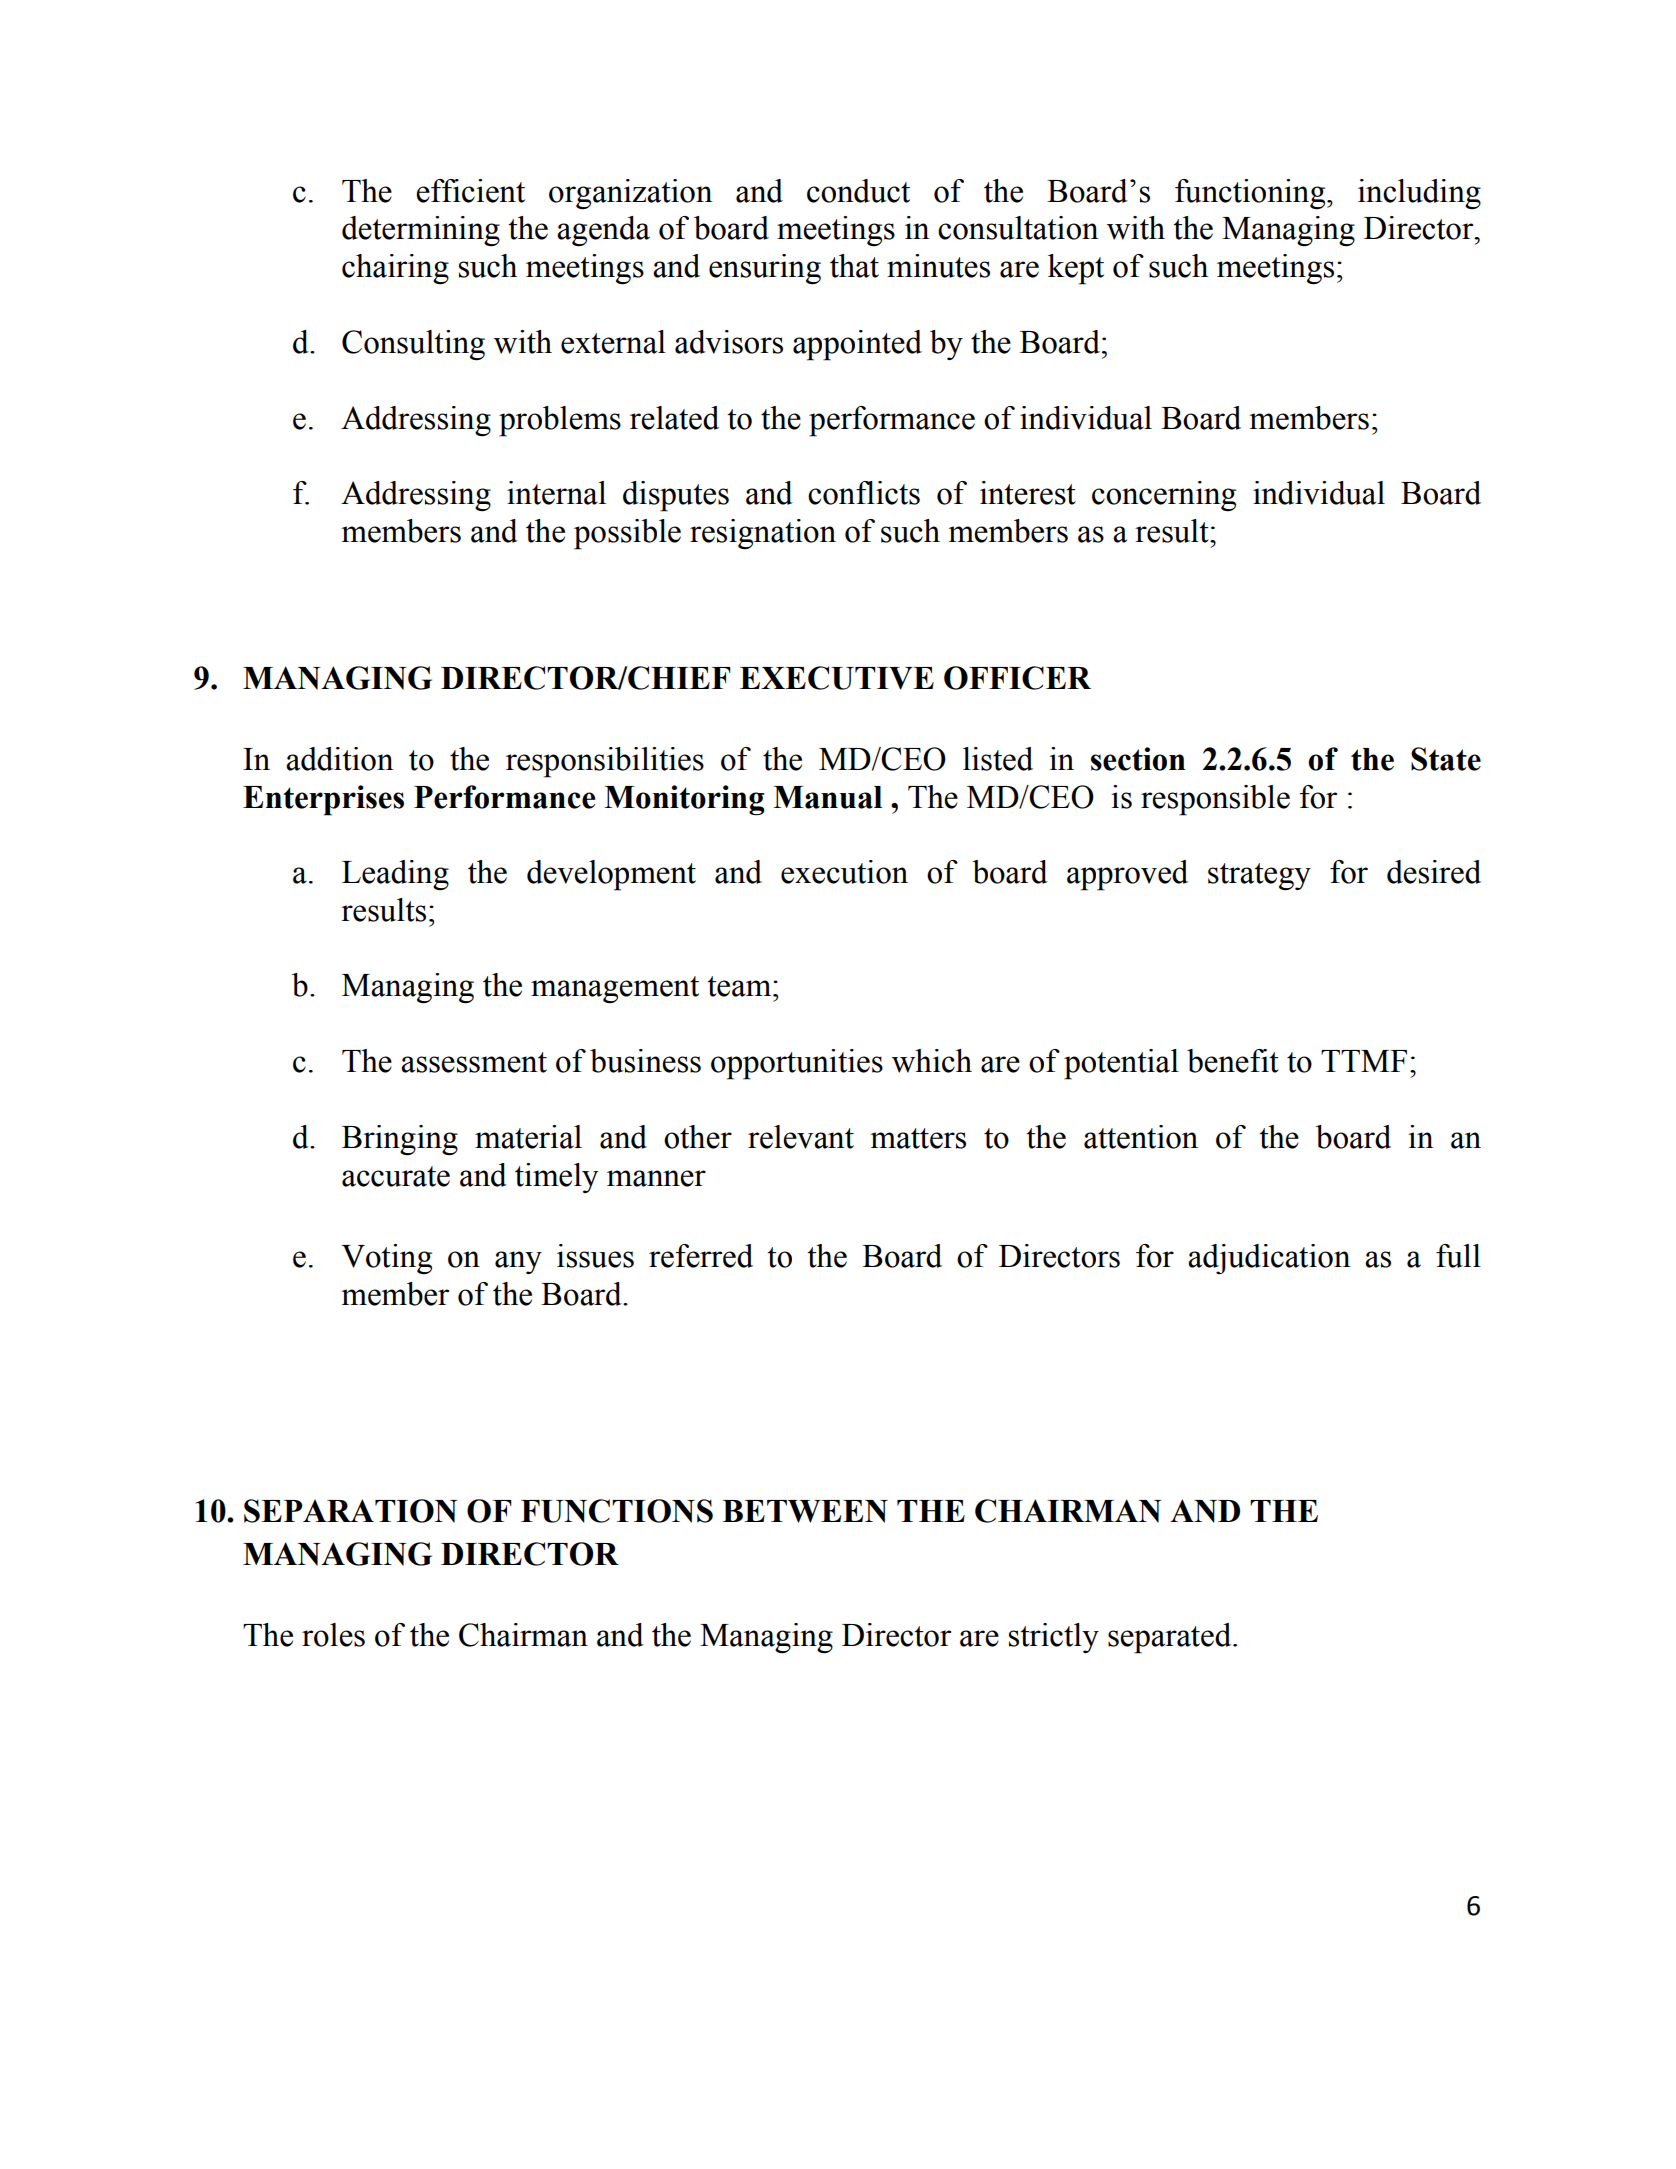  What do you see at coordinates (1259, 877) in the page?
I see `strategy` at bounding box center [1259, 877].
